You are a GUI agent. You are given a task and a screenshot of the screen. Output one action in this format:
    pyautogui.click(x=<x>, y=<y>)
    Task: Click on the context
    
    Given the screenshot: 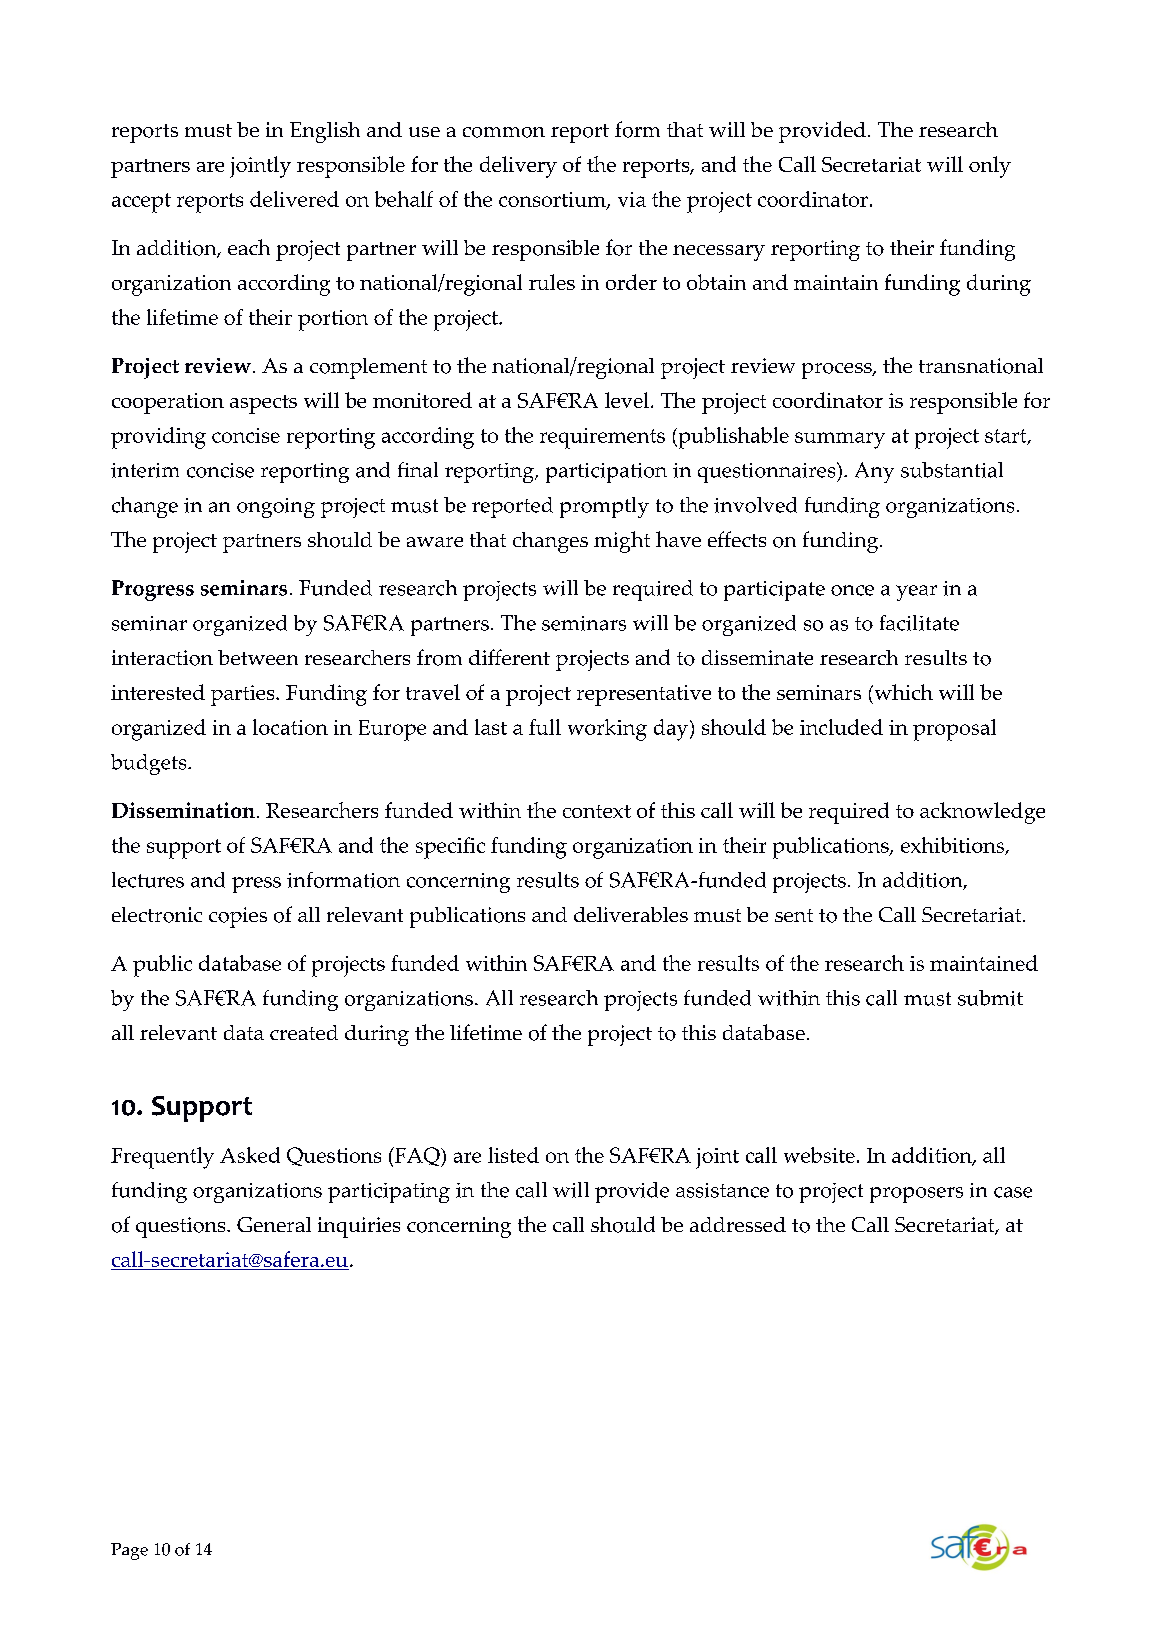 What is the action you would take?
    pyautogui.click(x=597, y=811)
